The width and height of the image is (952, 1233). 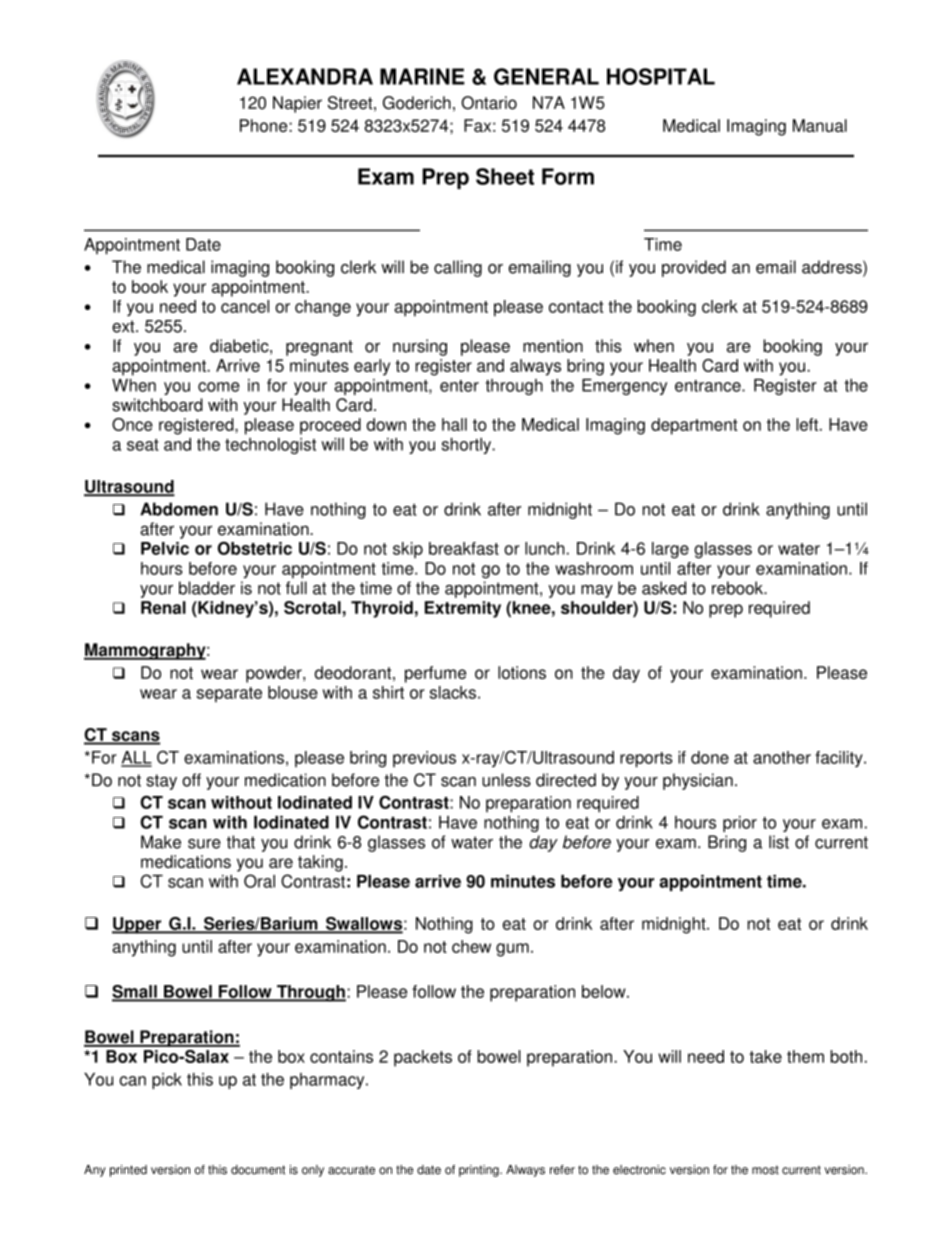 I want to click on Manual, so click(x=820, y=125).
